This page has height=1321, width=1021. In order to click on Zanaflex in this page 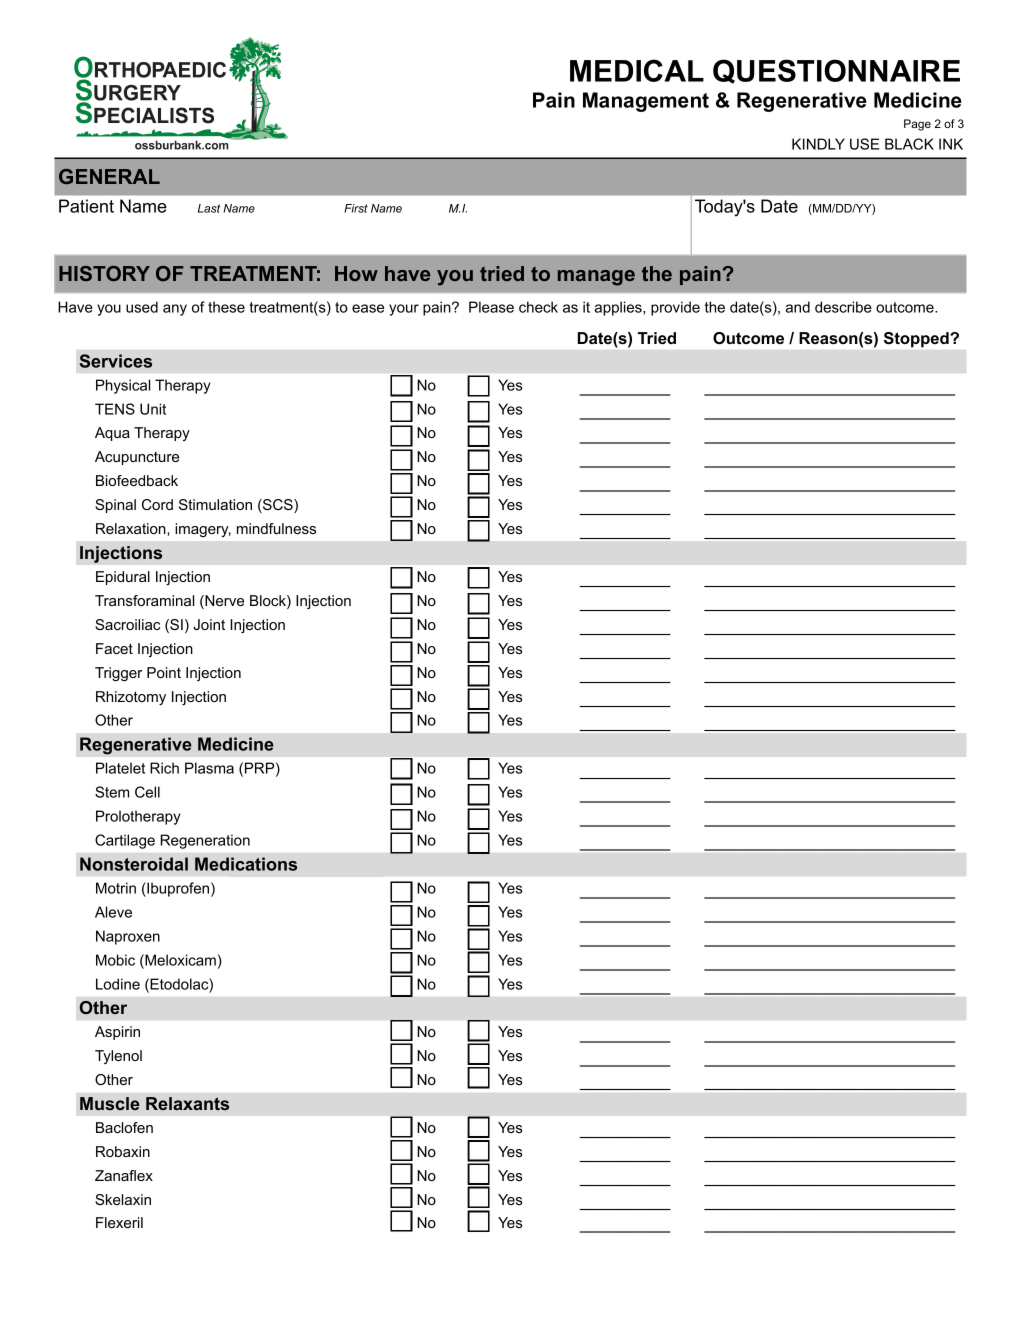, I will do `click(124, 1175)`.
